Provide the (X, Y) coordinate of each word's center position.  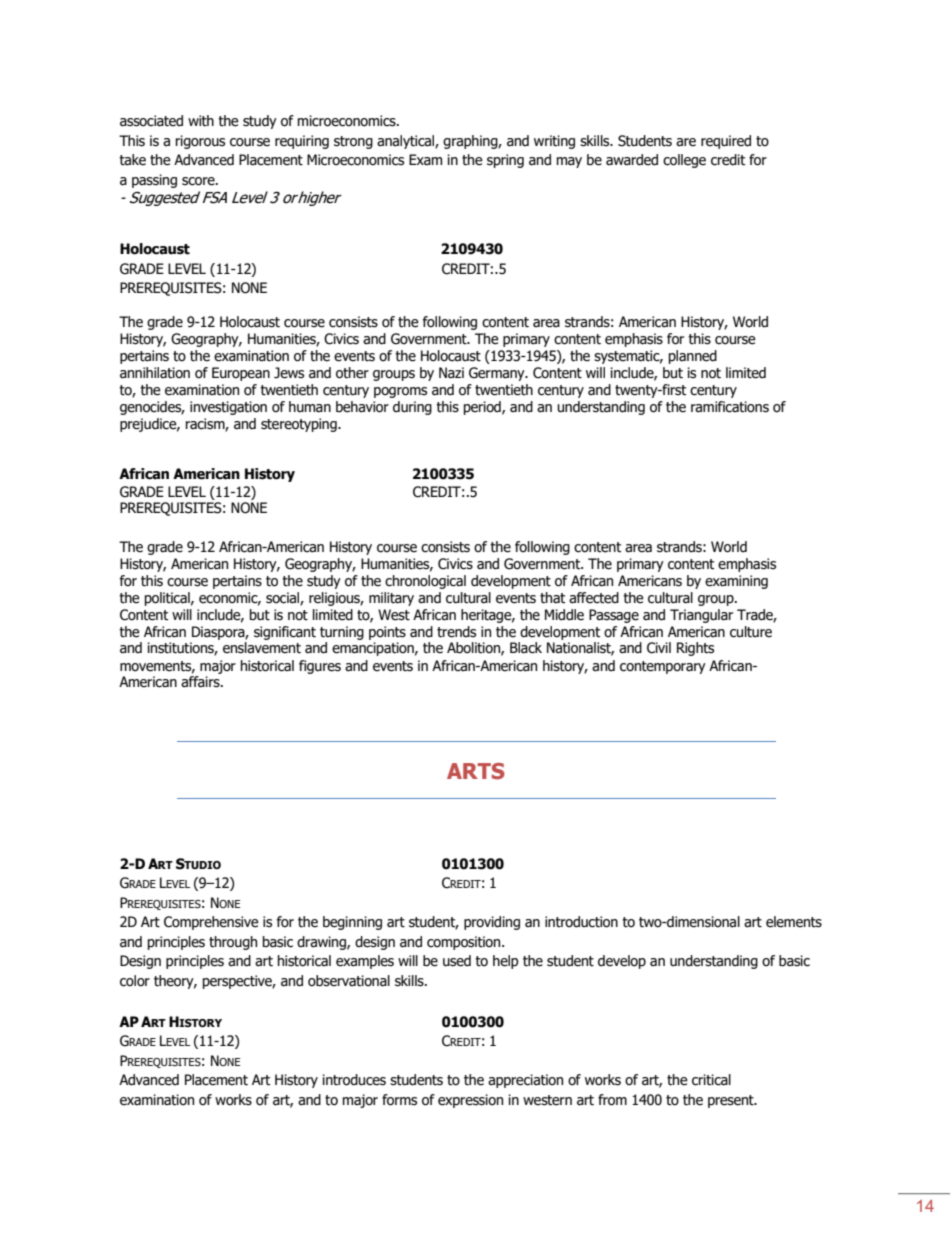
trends (456, 632)
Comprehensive (211, 923)
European (241, 374)
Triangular (701, 616)
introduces (354, 1080)
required (726, 142)
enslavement (262, 648)
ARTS (476, 771)
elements (794, 922)
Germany (498, 374)
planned (693, 357)
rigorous (200, 142)
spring (505, 161)
